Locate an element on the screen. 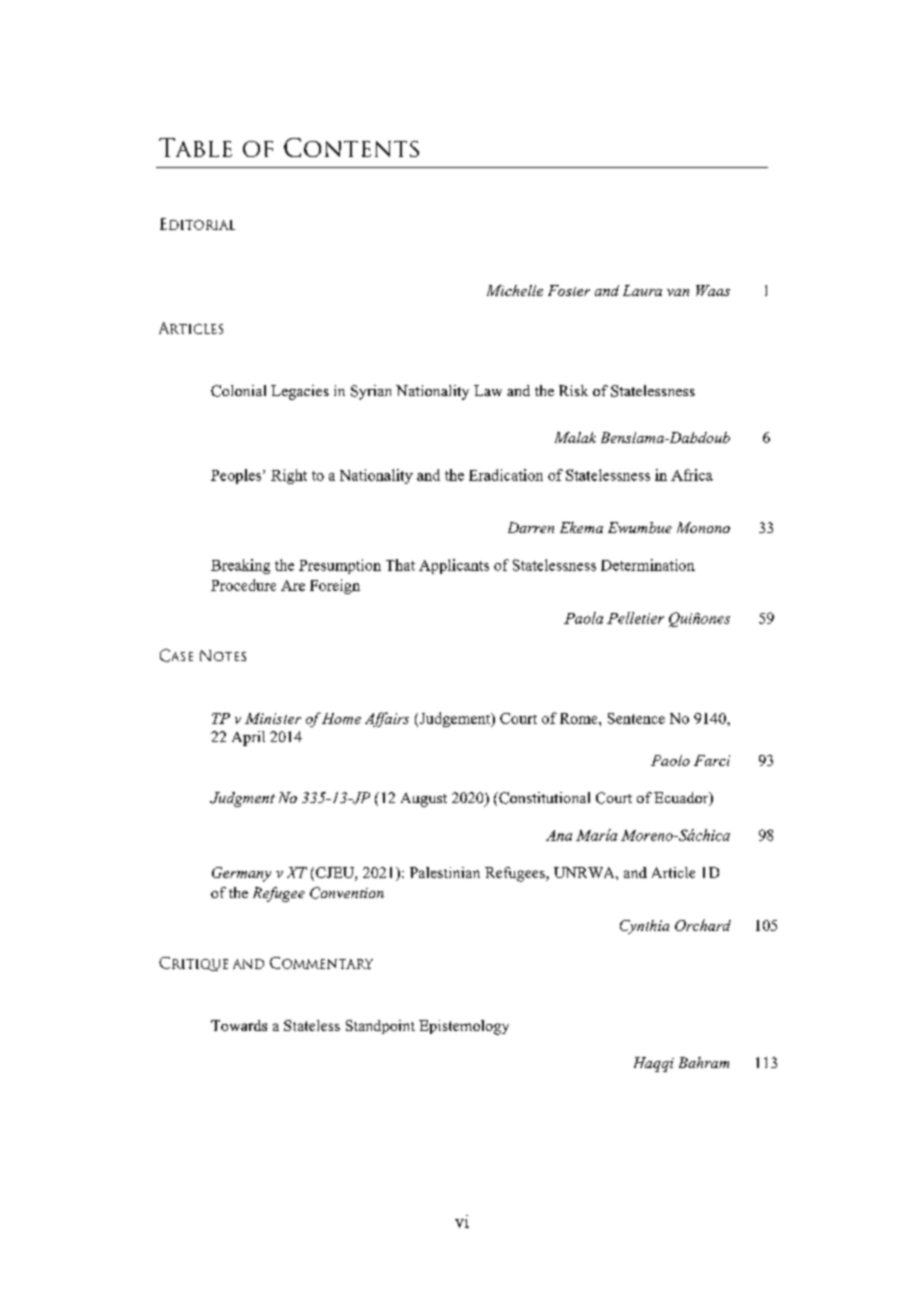  Procedure is located at coordinates (243, 585).
